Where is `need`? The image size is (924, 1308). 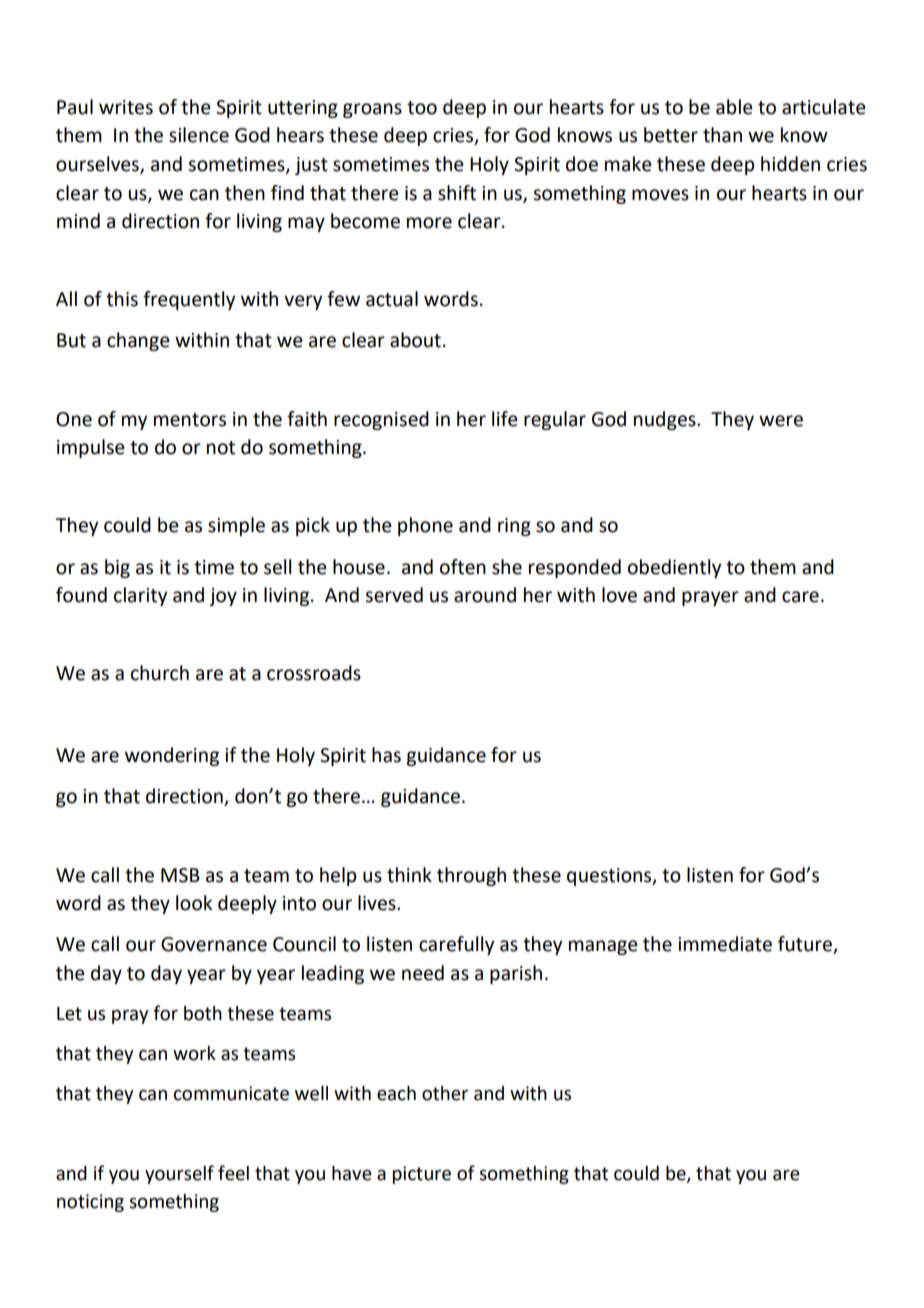
need is located at coordinates (423, 973).
